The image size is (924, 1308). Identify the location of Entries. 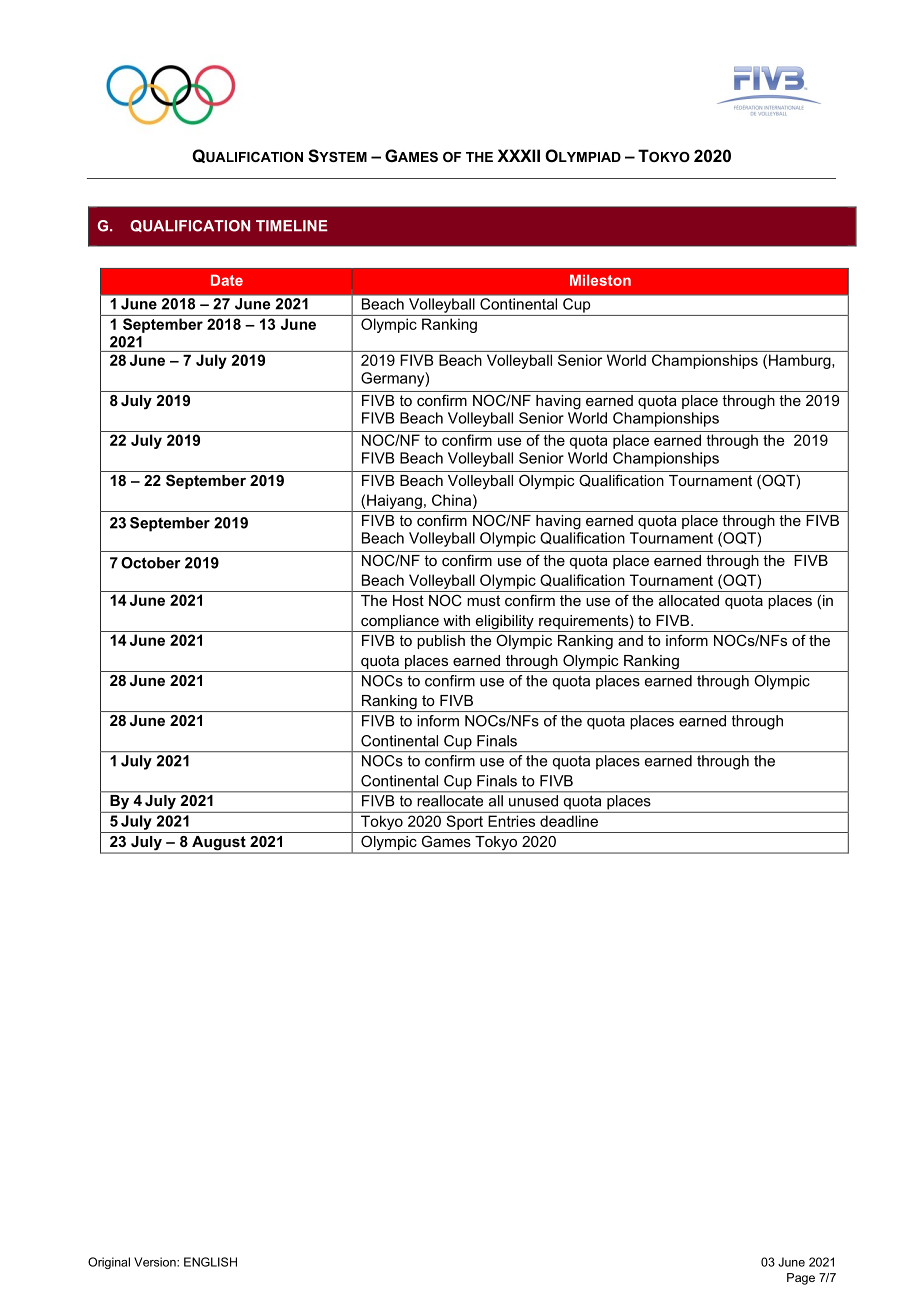
(511, 821).
